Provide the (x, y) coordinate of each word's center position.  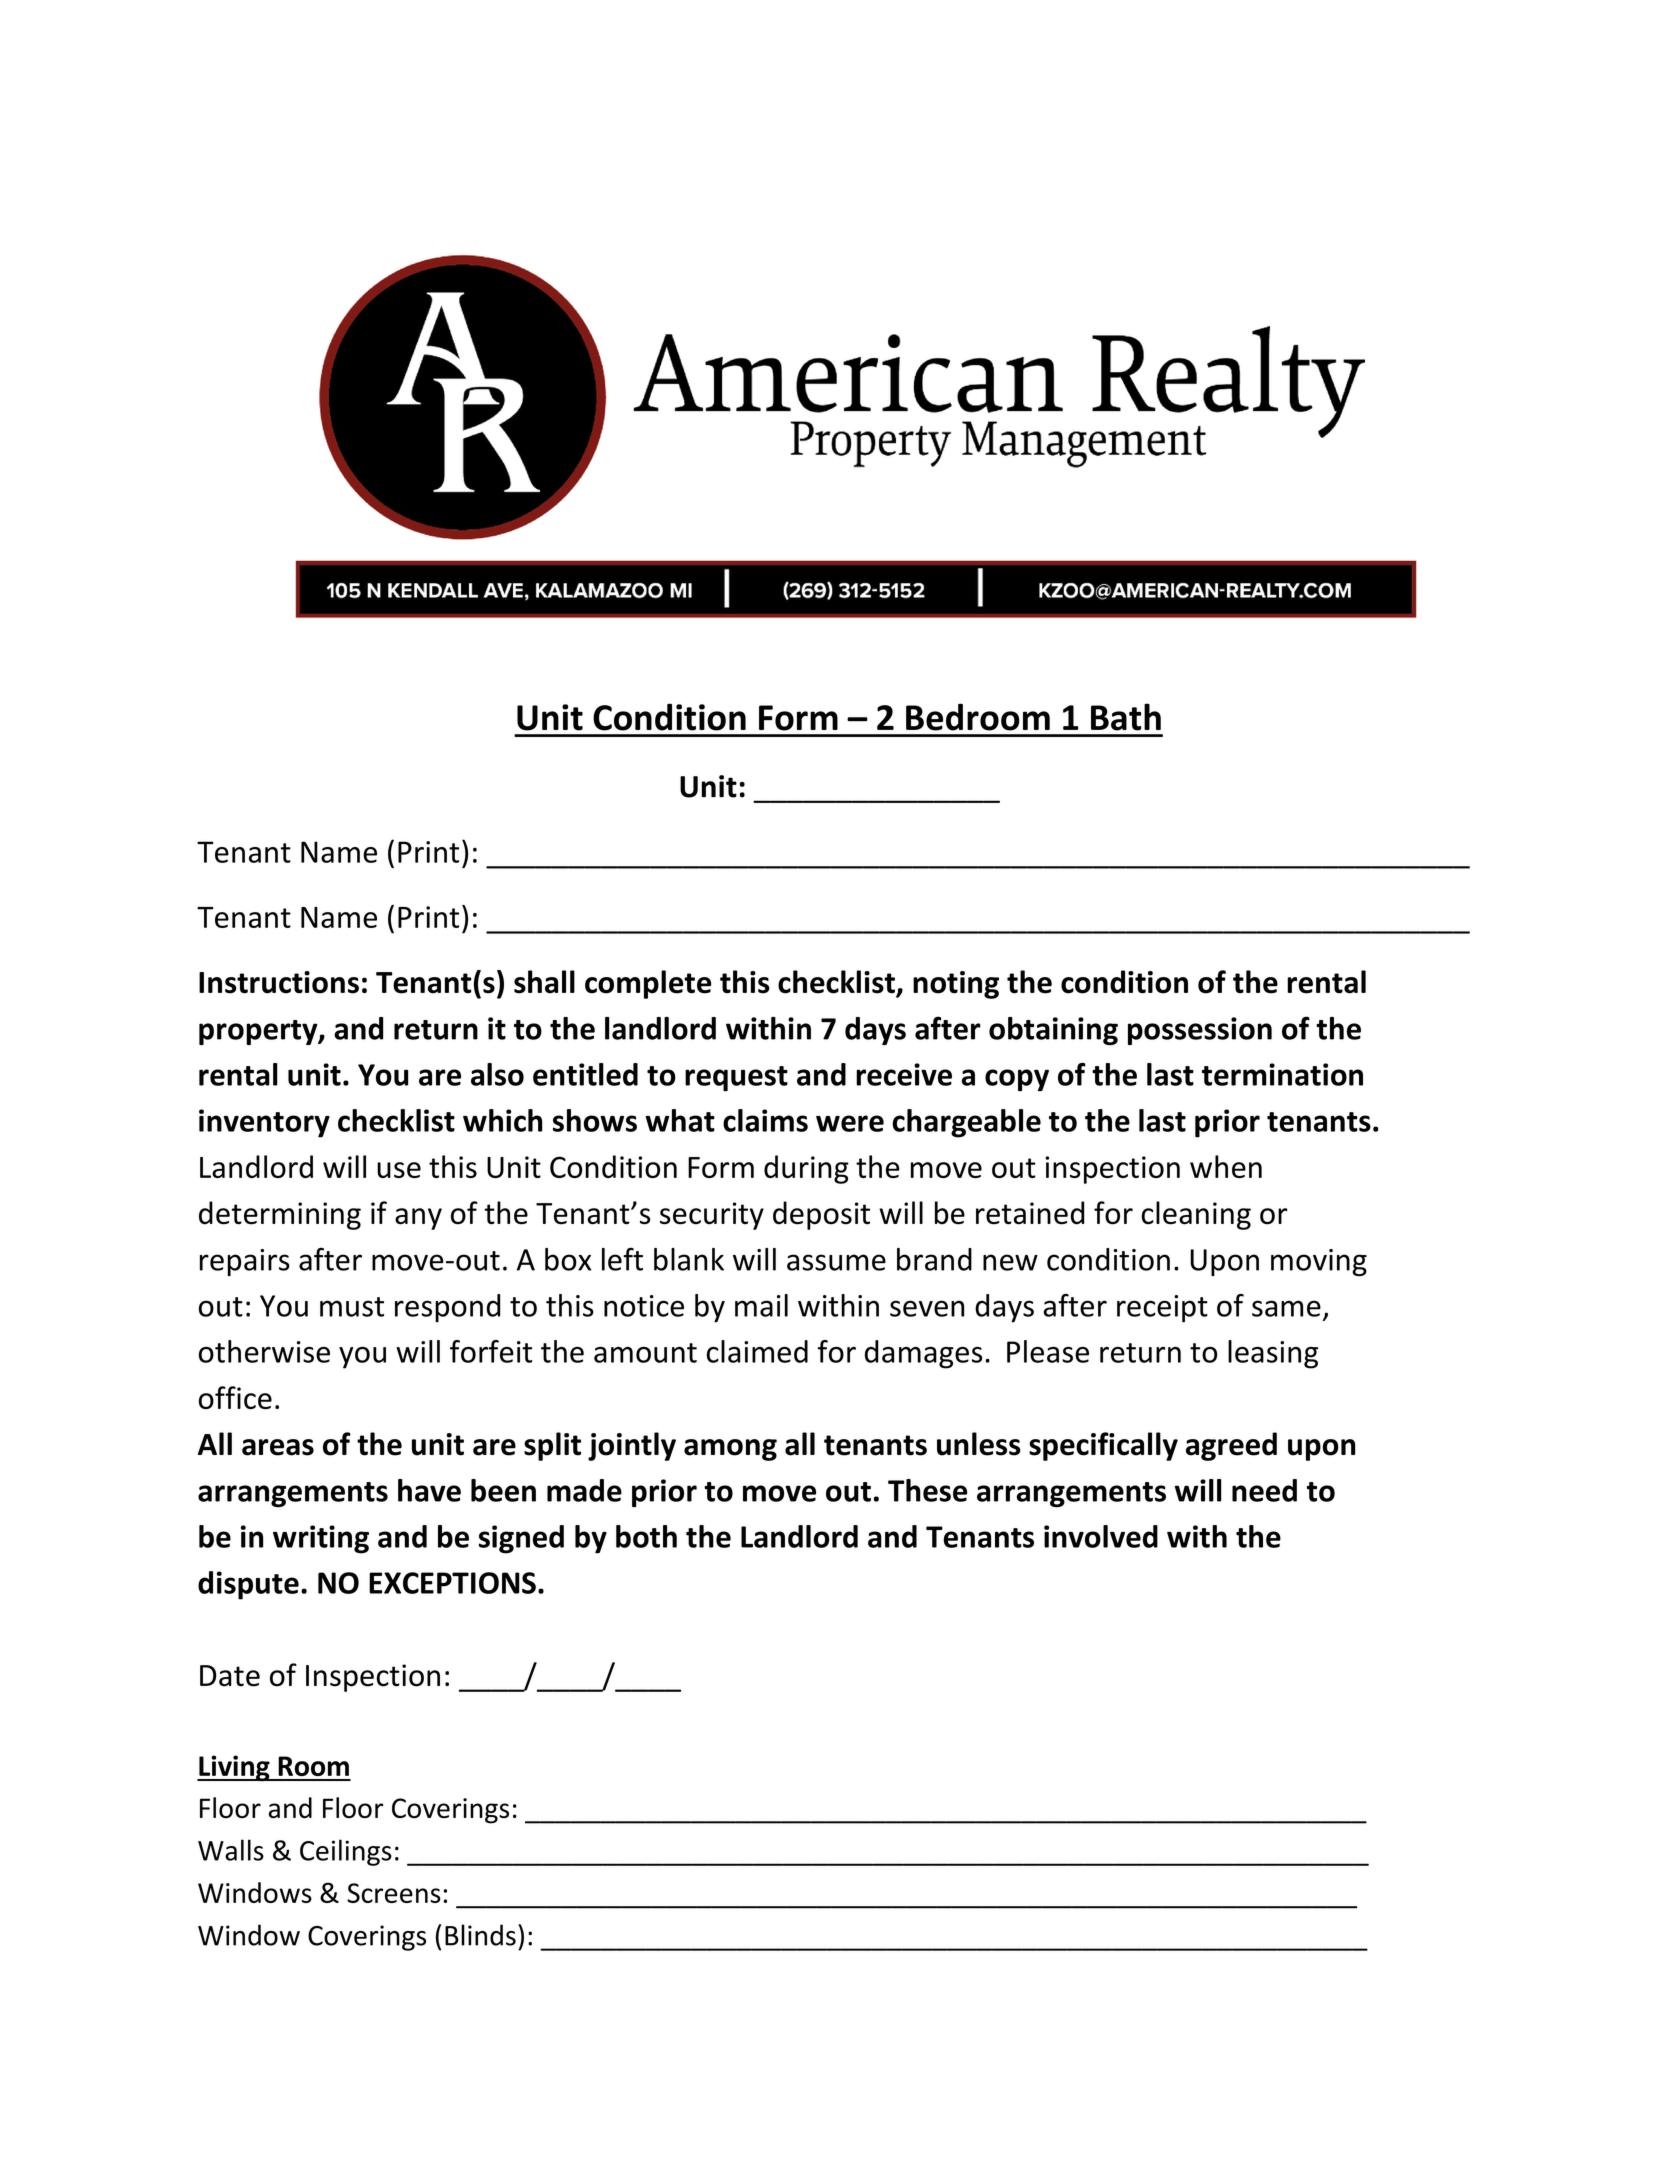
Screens (394, 1893)
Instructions (279, 982)
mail (761, 1305)
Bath (1126, 717)
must (352, 1307)
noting (956, 985)
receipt (1162, 1309)
